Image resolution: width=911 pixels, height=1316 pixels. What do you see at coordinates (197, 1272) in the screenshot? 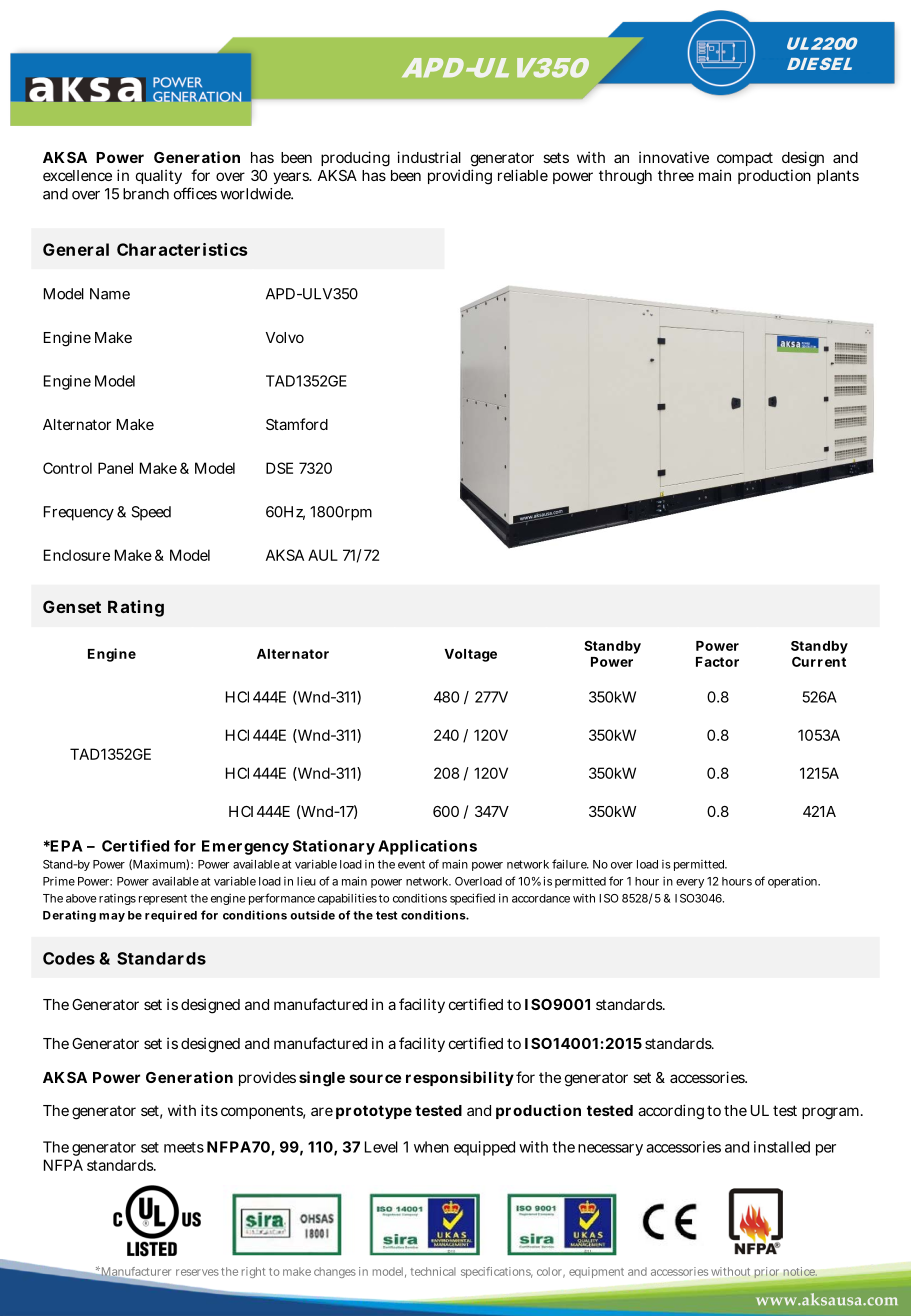
I see `reserves` at bounding box center [197, 1272].
